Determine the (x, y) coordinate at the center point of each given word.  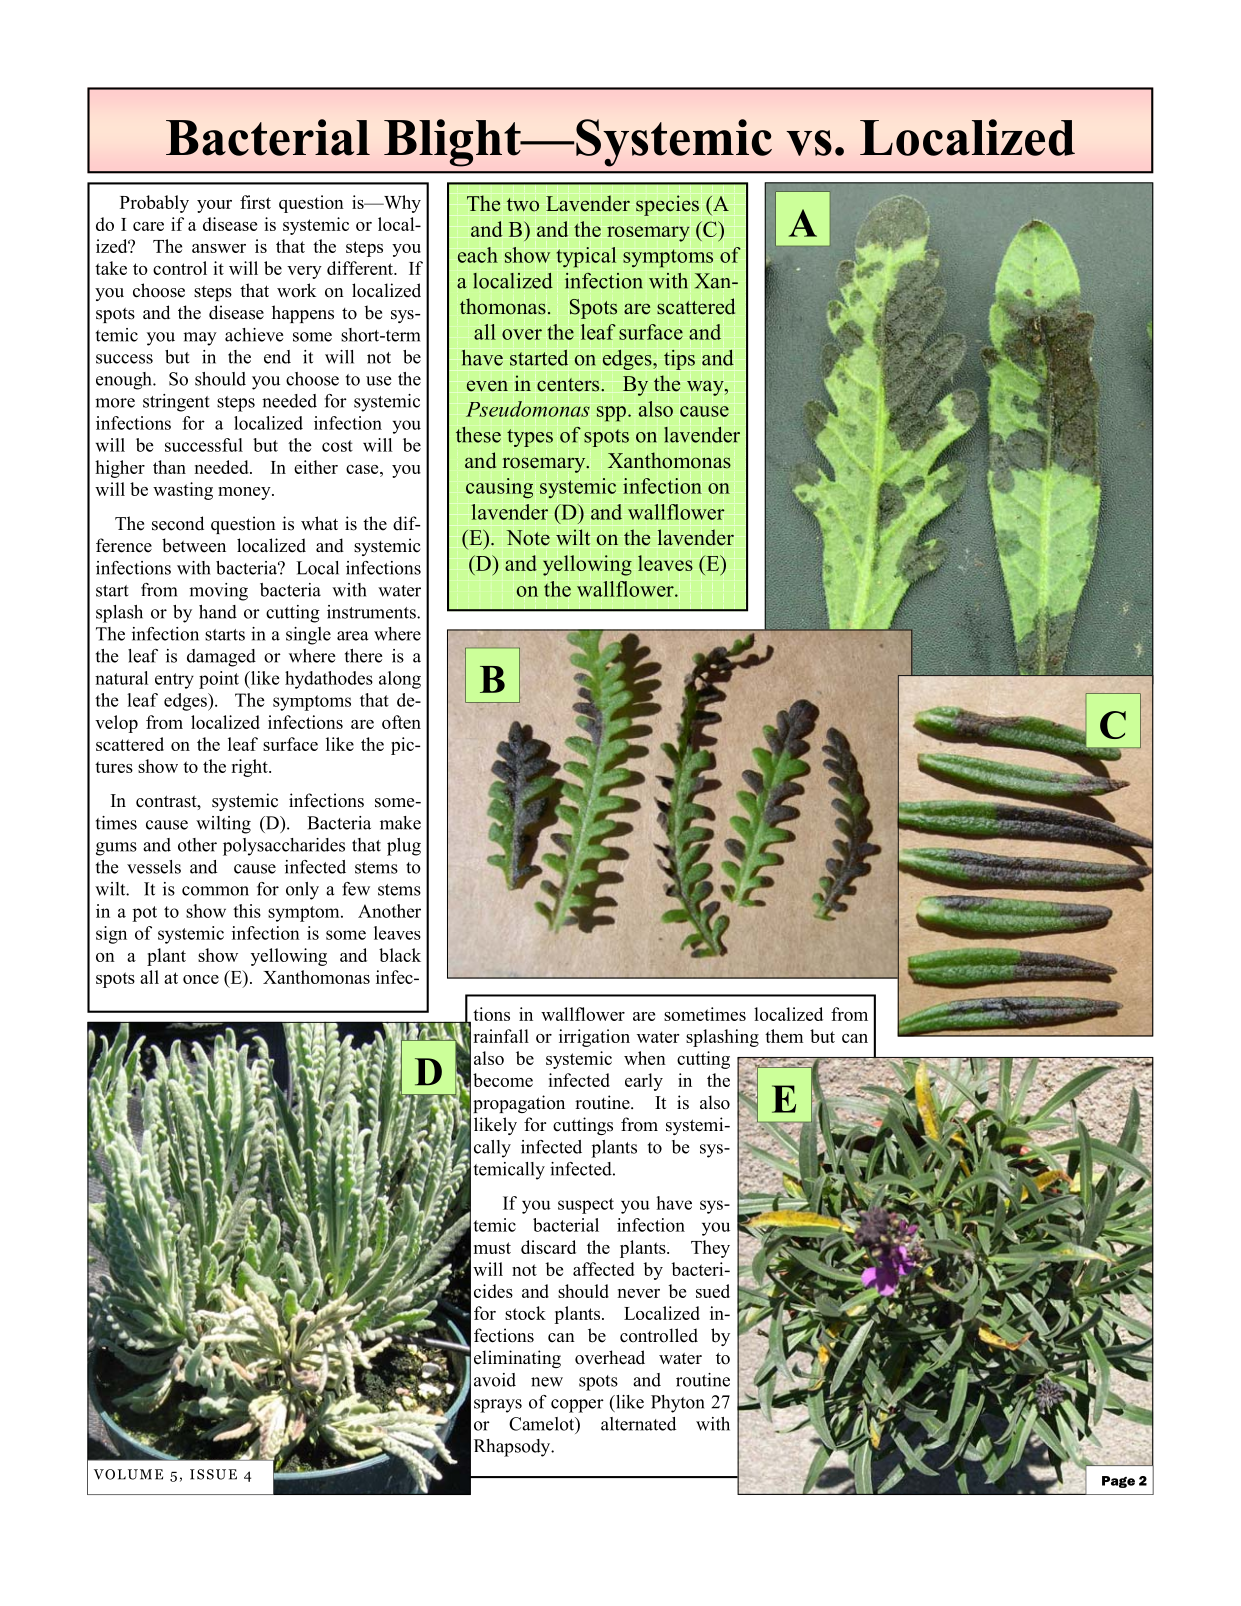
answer (219, 248)
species (667, 205)
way (706, 388)
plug (404, 847)
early (644, 1082)
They (710, 1249)
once (201, 979)
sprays (498, 1406)
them (784, 1036)
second (178, 523)
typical (586, 257)
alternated (638, 1424)
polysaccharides (284, 847)
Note (528, 538)
